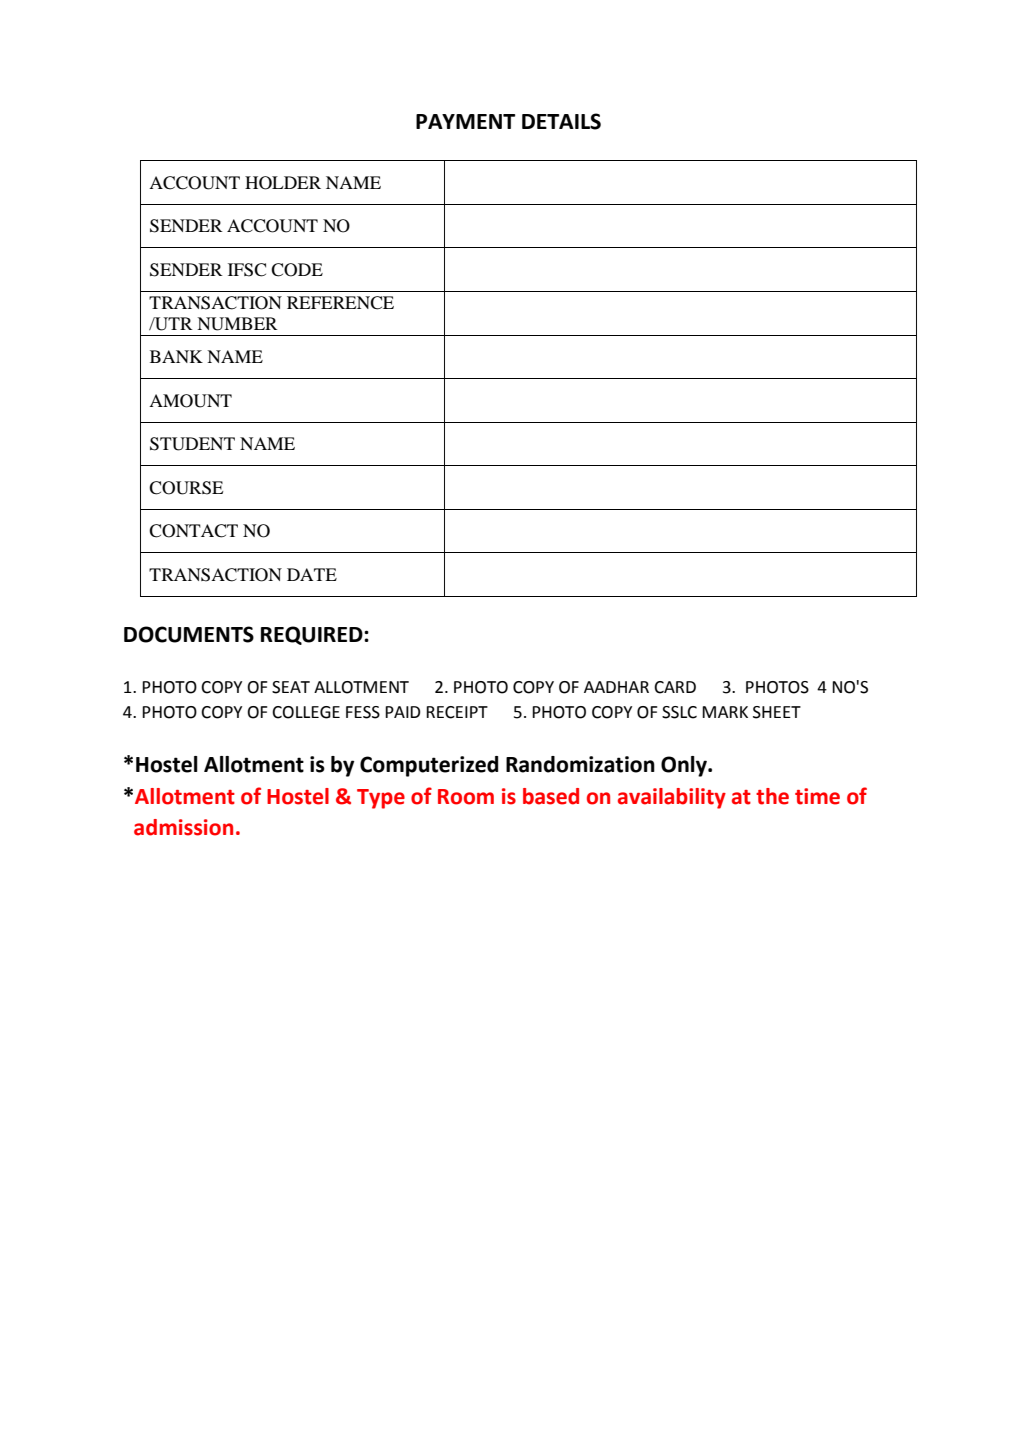 The image size is (1017, 1438). What do you see at coordinates (340, 303) in the screenshot?
I see `REFERENCE` at bounding box center [340, 303].
